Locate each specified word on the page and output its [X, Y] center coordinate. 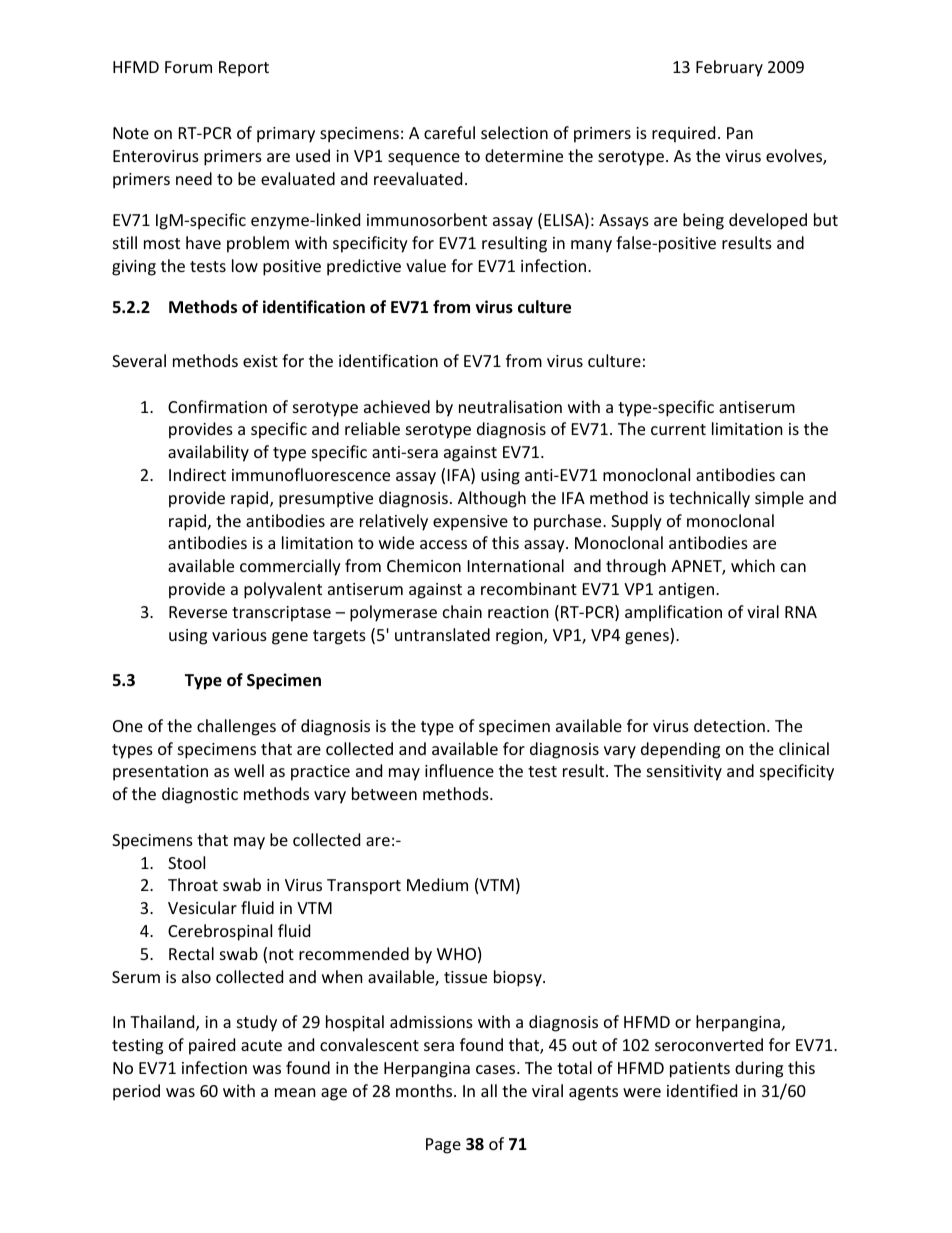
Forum [188, 67]
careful [449, 132]
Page [443, 1146]
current [678, 429]
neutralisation [510, 406]
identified [702, 1090]
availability [208, 453]
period [136, 1092]
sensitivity [684, 773]
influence [459, 770]
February [729, 68]
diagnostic [200, 795]
